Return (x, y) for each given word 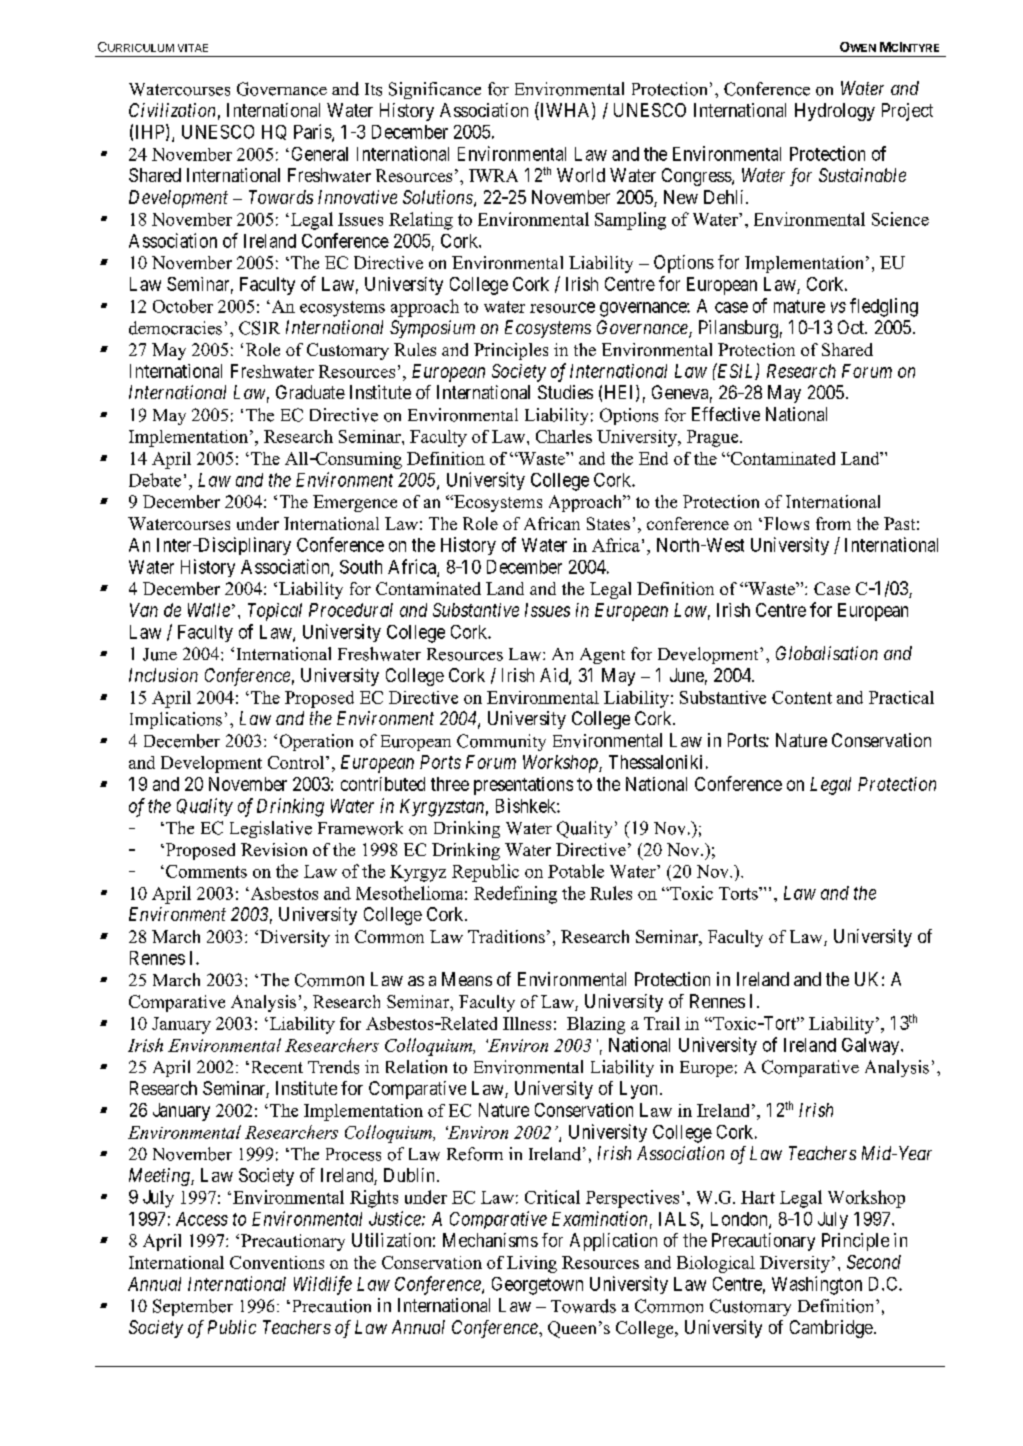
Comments (206, 871)
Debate (155, 480)
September (193, 1307)
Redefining (515, 895)
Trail (662, 1023)
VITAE (193, 48)
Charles (564, 436)
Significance (435, 90)
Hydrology (835, 112)
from (833, 523)
